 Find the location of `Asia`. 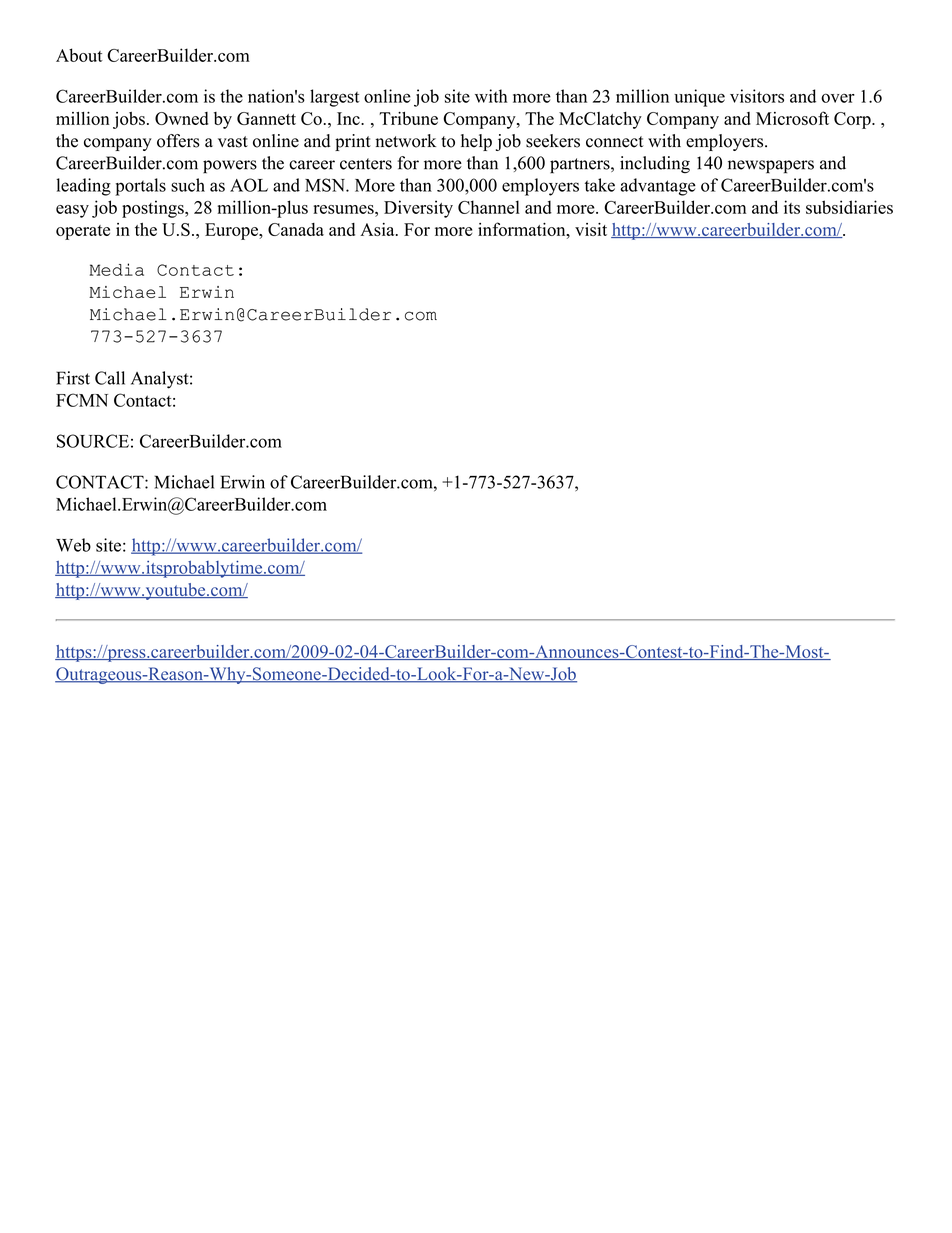

Asia is located at coordinates (378, 229).
